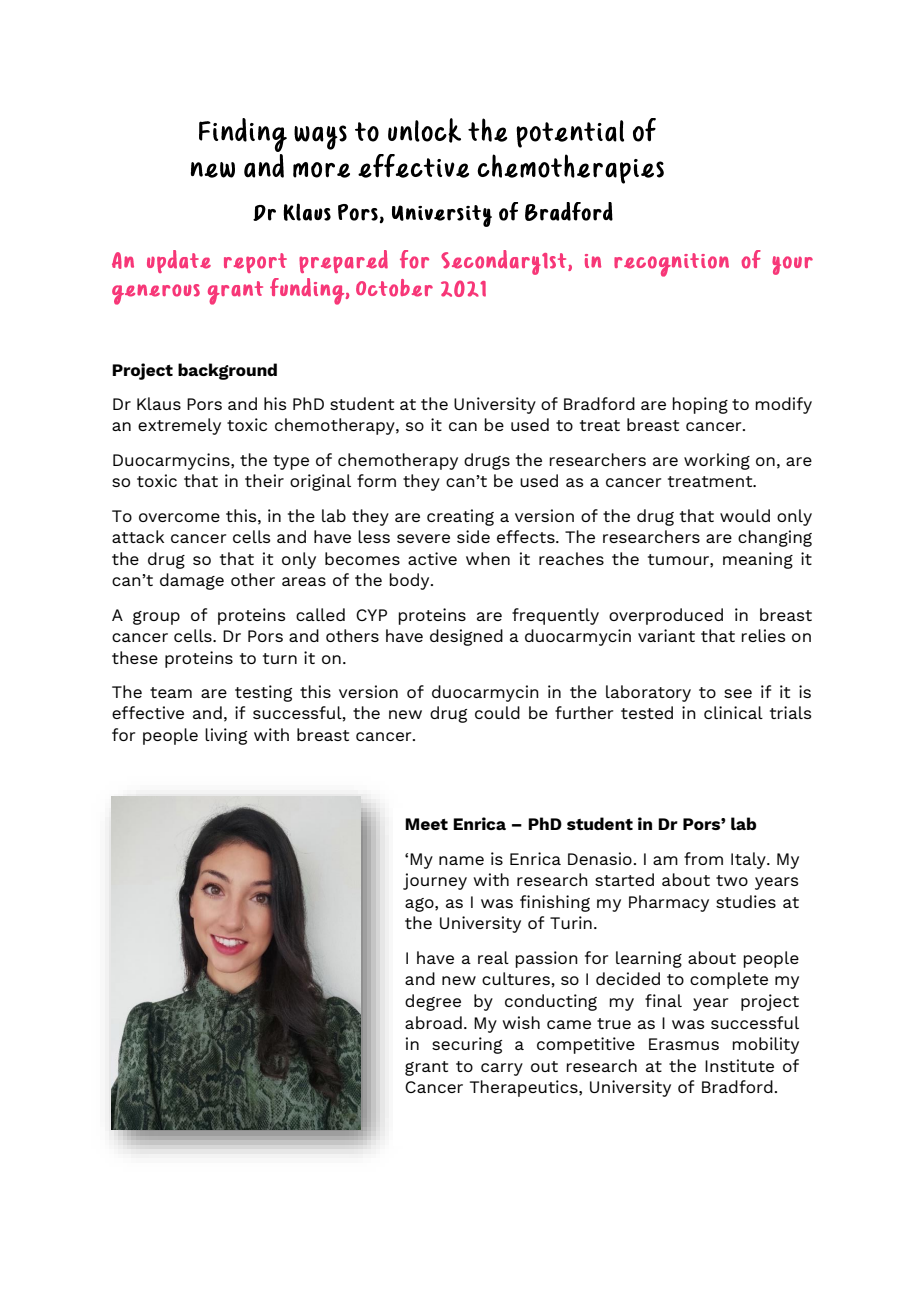 Image resolution: width=924 pixels, height=1308 pixels. Describe the element at coordinates (226, 736) in the page. I see `living` at that location.
